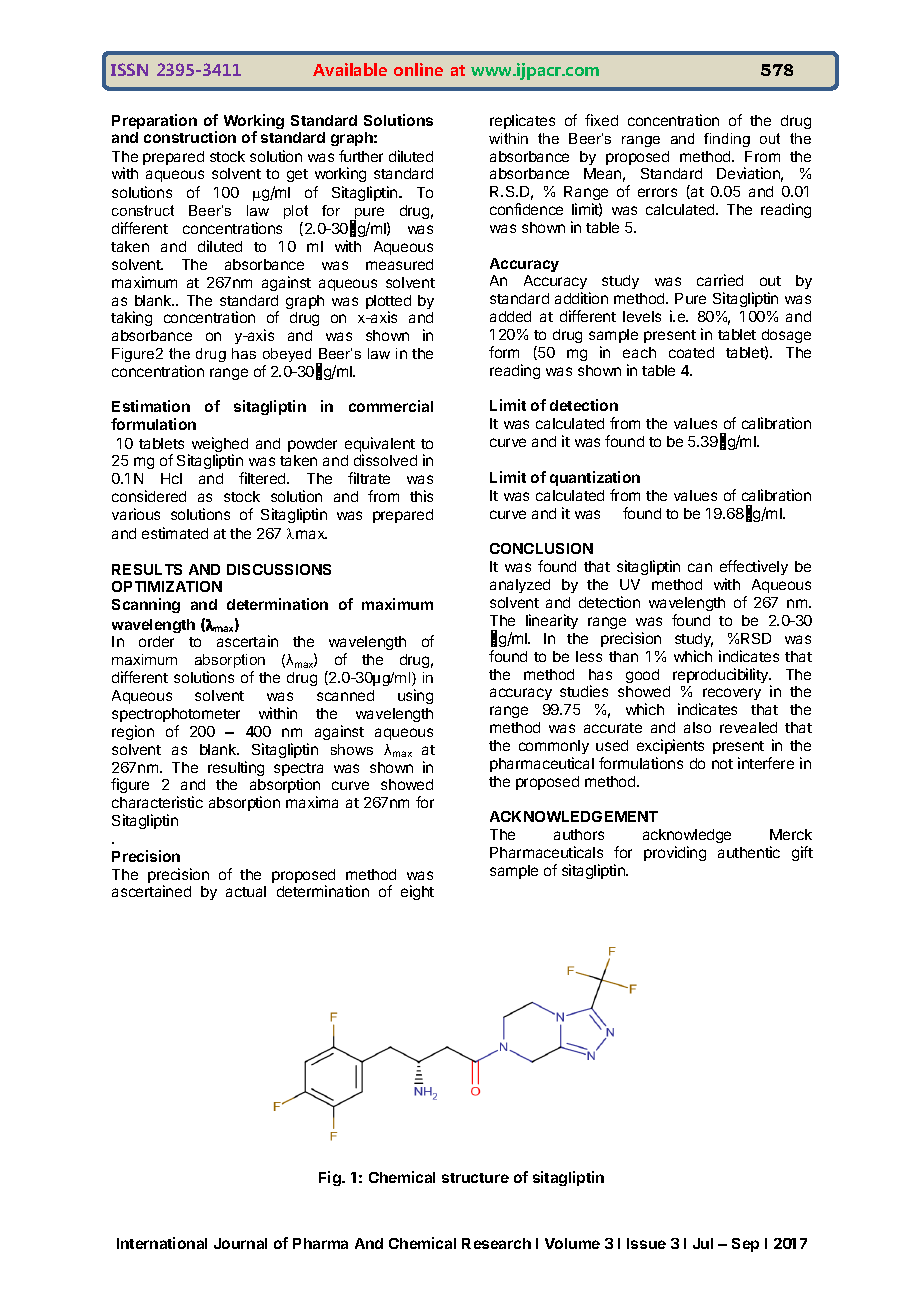  I want to click on replicates, so click(522, 121).
